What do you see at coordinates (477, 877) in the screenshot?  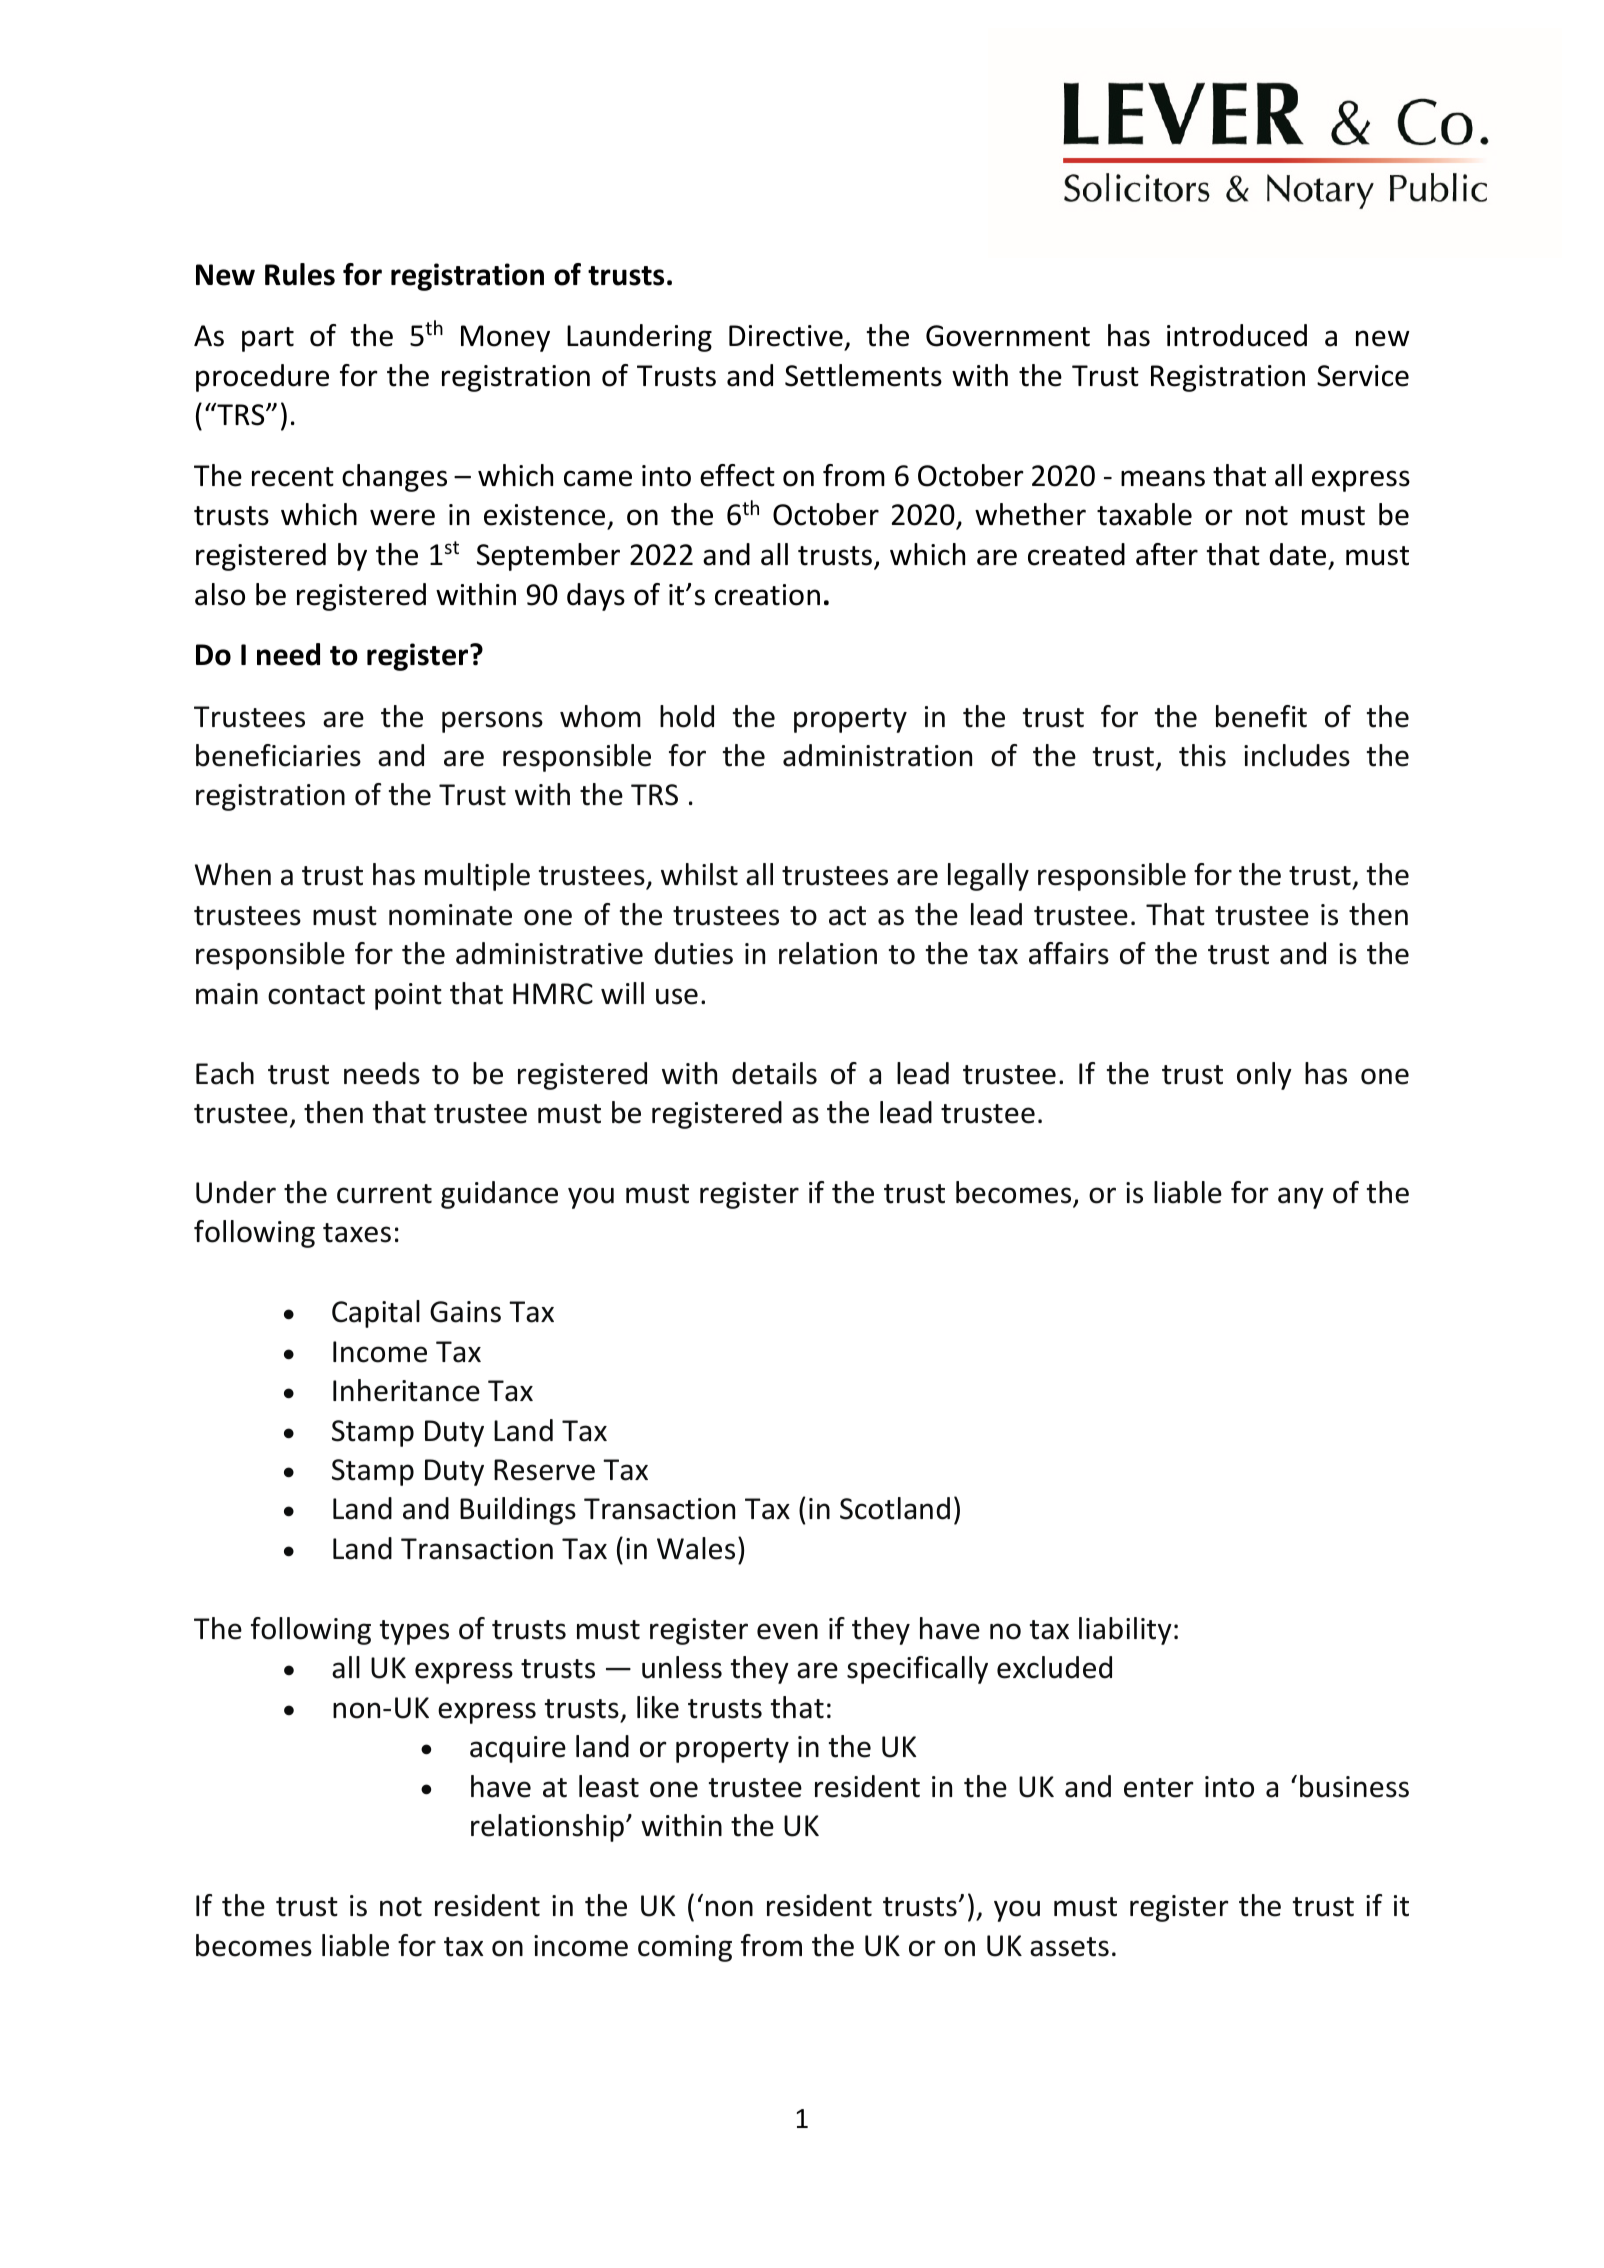 I see `multiple` at bounding box center [477, 877].
